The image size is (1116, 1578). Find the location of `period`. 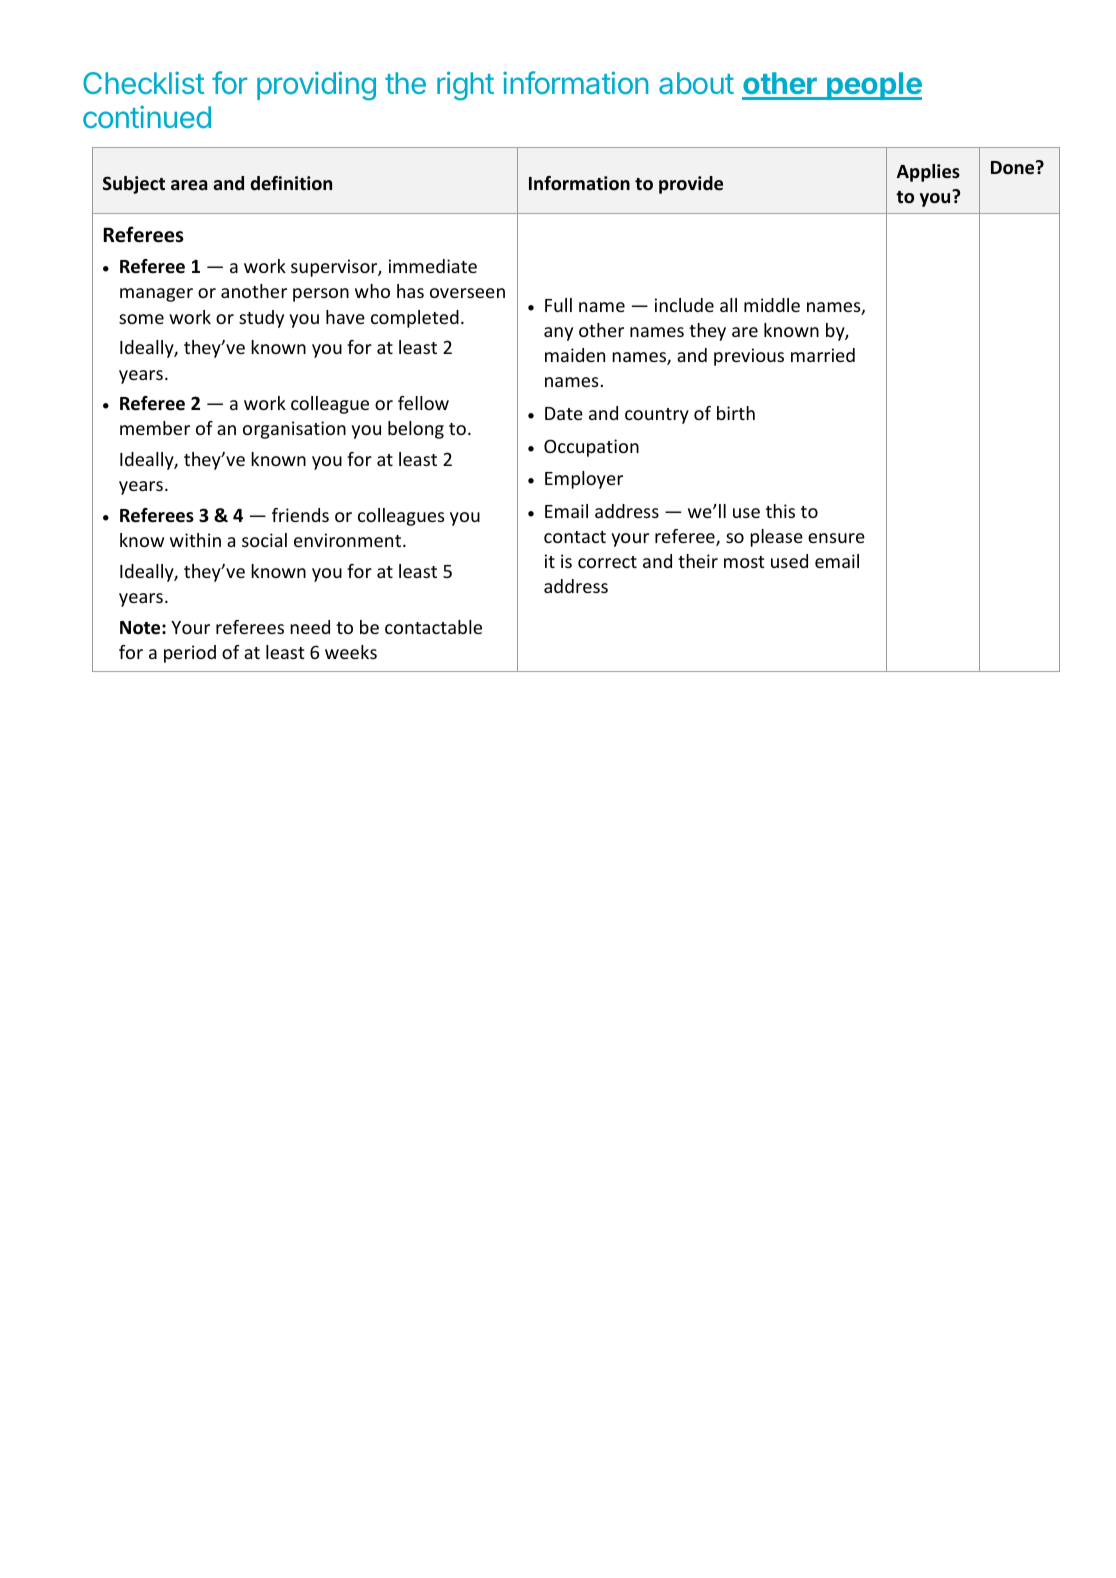

period is located at coordinates (190, 654).
